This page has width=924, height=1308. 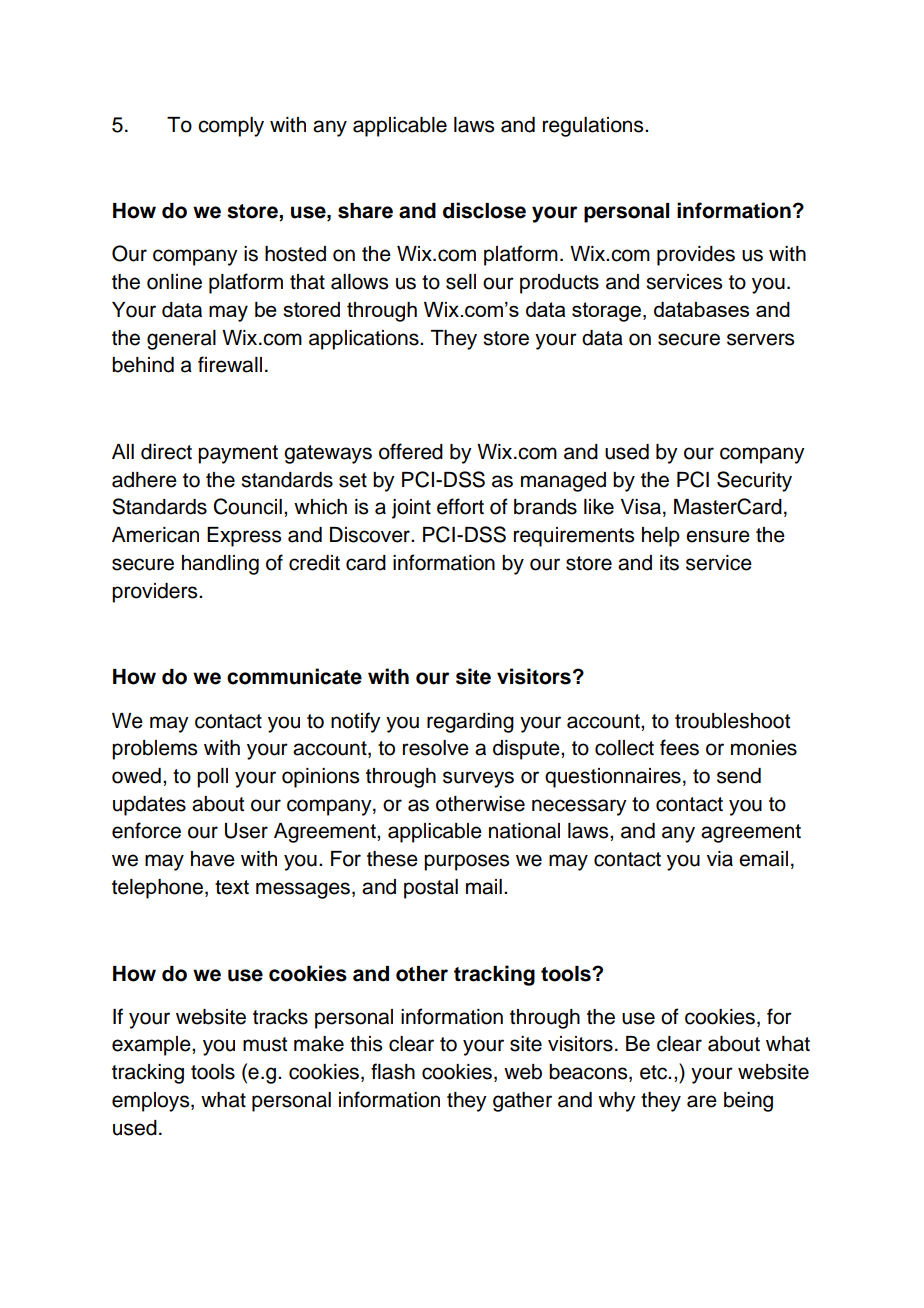 What do you see at coordinates (265, 1044) in the page?
I see `must` at bounding box center [265, 1044].
